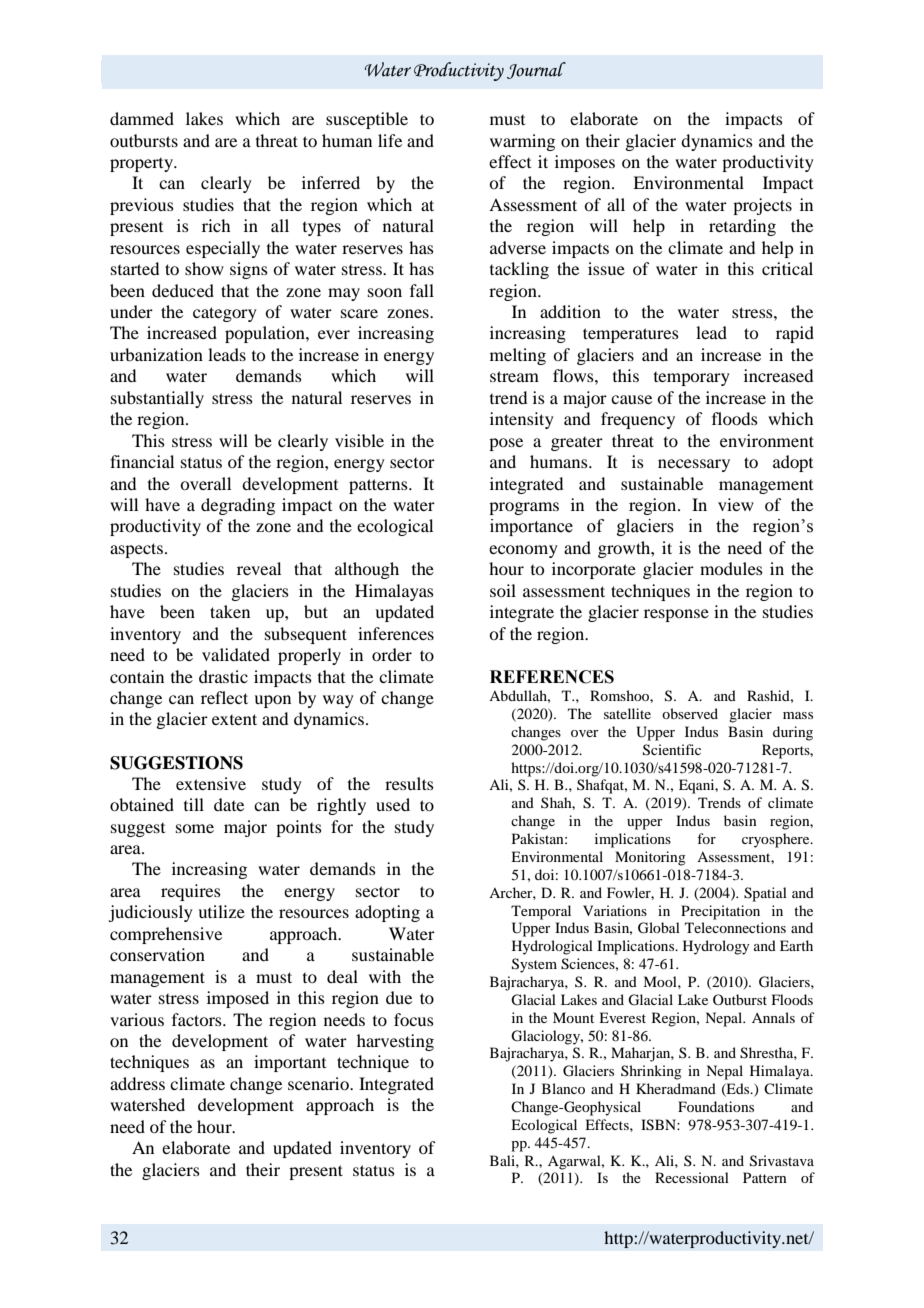 This screenshot has width=924, height=1308. Describe the element at coordinates (522, 420) in the screenshot. I see `intensity` at that location.
